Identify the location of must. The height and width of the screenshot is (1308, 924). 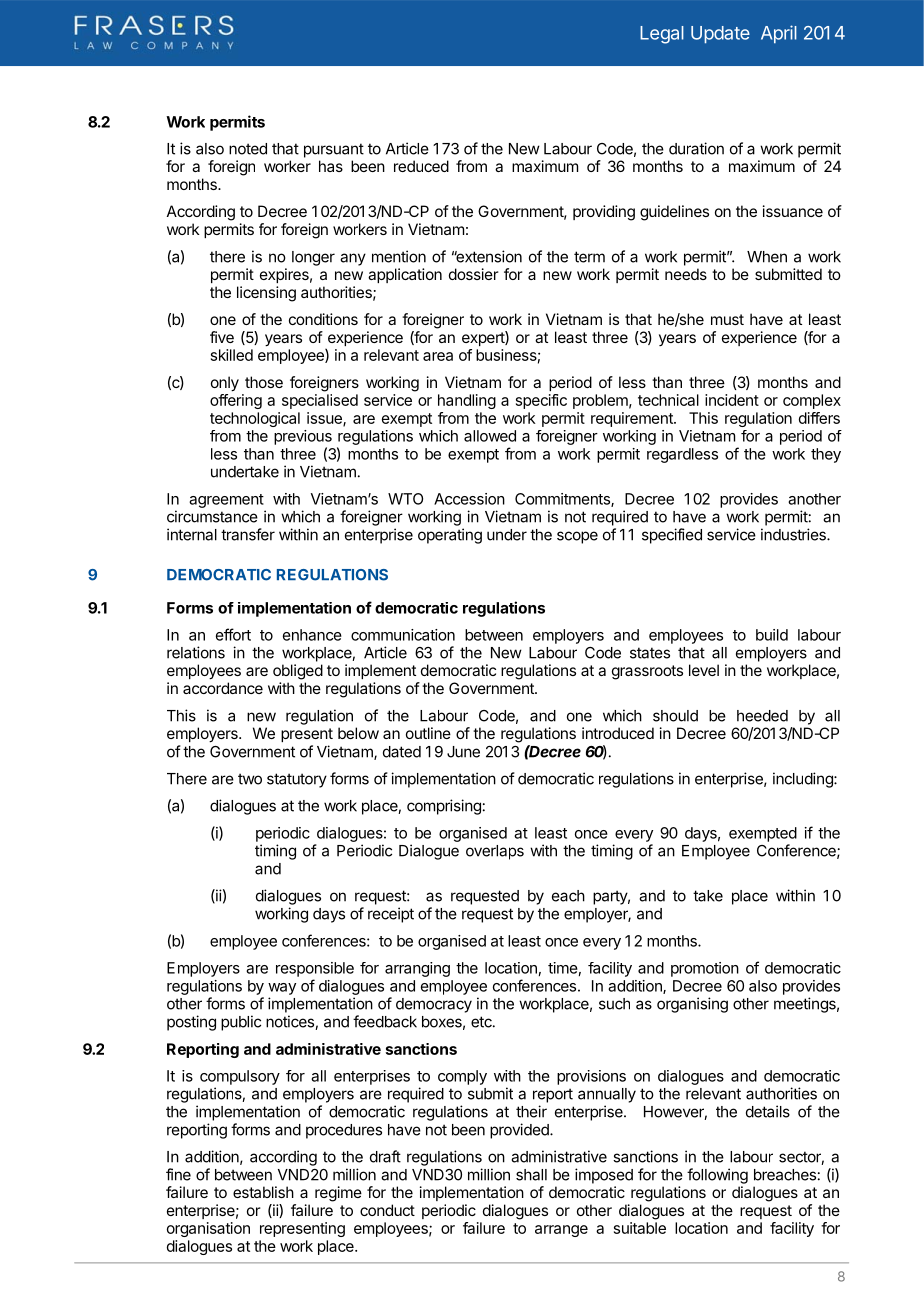
(727, 319).
